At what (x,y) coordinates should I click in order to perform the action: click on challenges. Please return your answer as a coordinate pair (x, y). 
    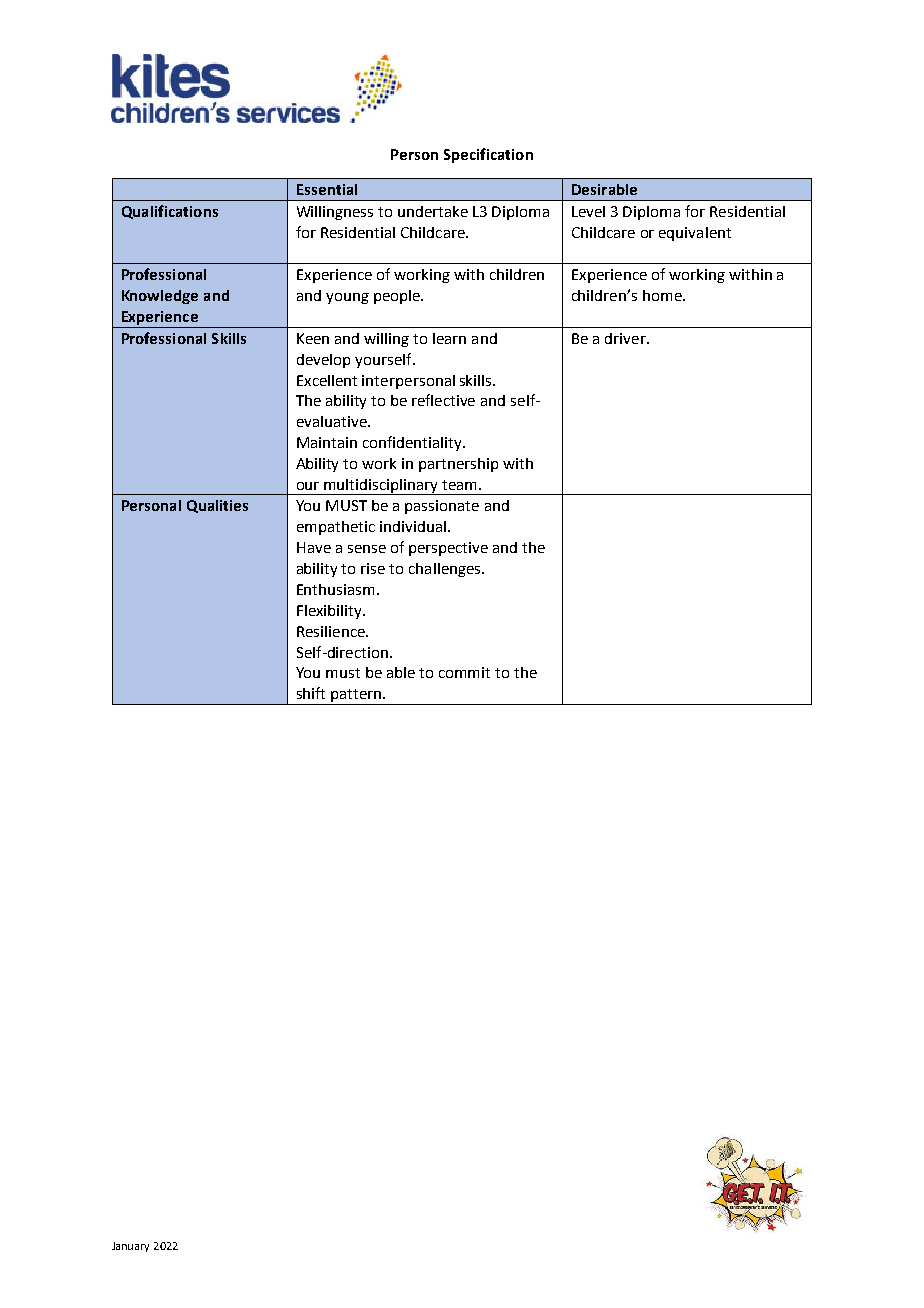
    Looking at the image, I should click on (446, 570).
